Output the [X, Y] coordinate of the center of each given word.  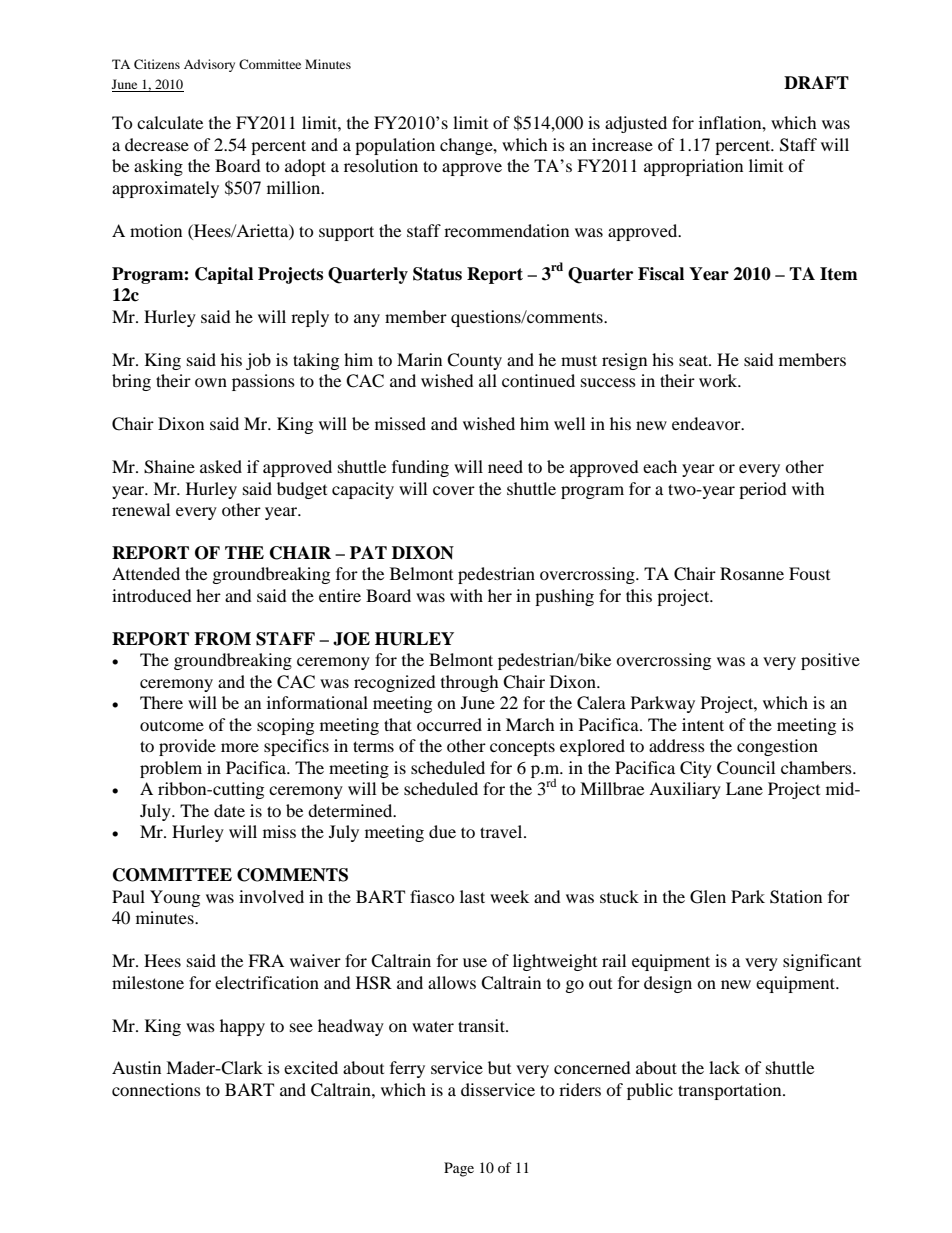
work [719, 380]
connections [156, 1089]
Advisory [209, 65]
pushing [564, 597]
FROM [222, 639]
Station [796, 897]
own [211, 382]
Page [459, 1169]
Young [175, 898]
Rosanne [752, 573]
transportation [731, 1091]
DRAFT [816, 82]
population [395, 146]
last [472, 896]
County [474, 361]
